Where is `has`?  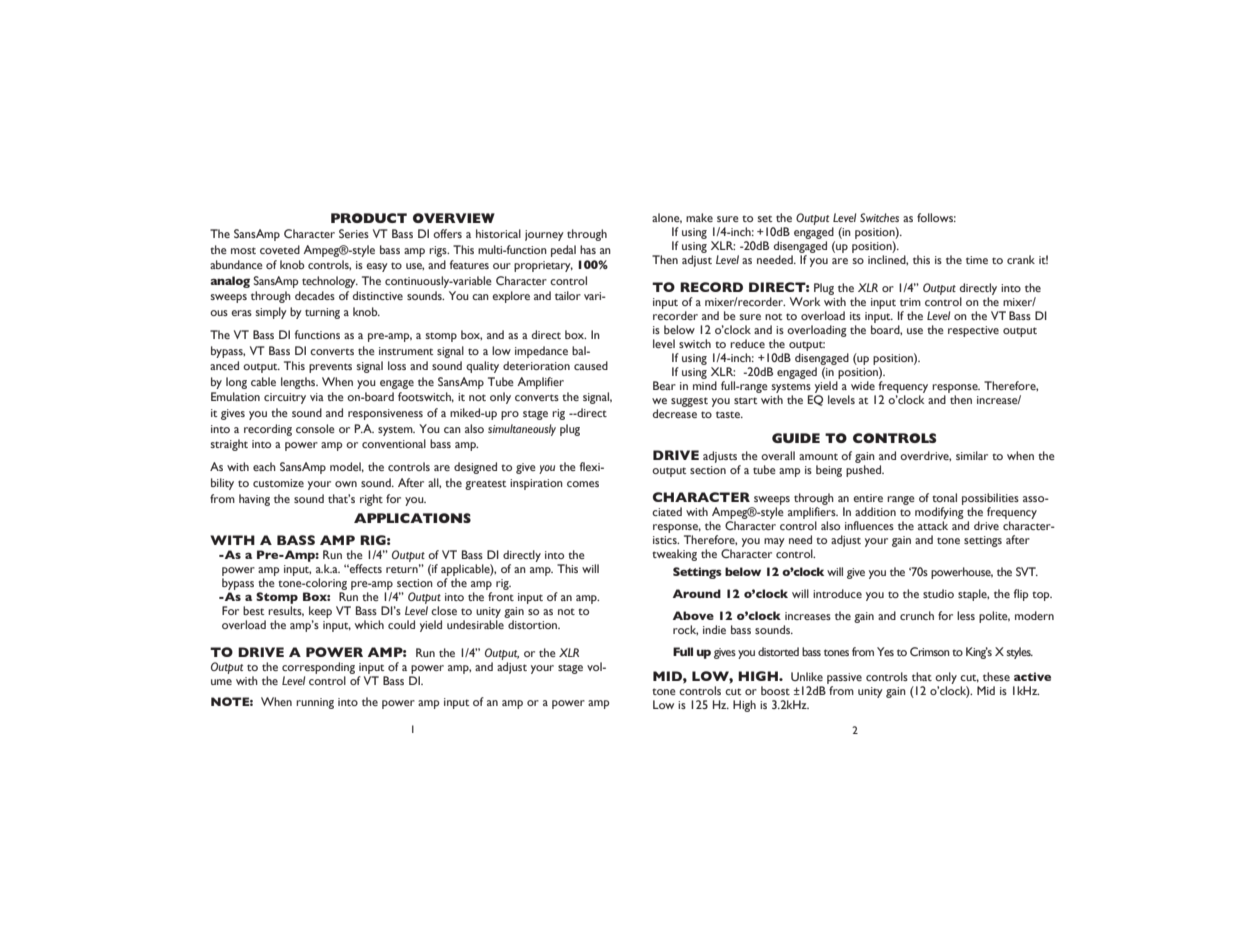
has is located at coordinates (588, 249).
